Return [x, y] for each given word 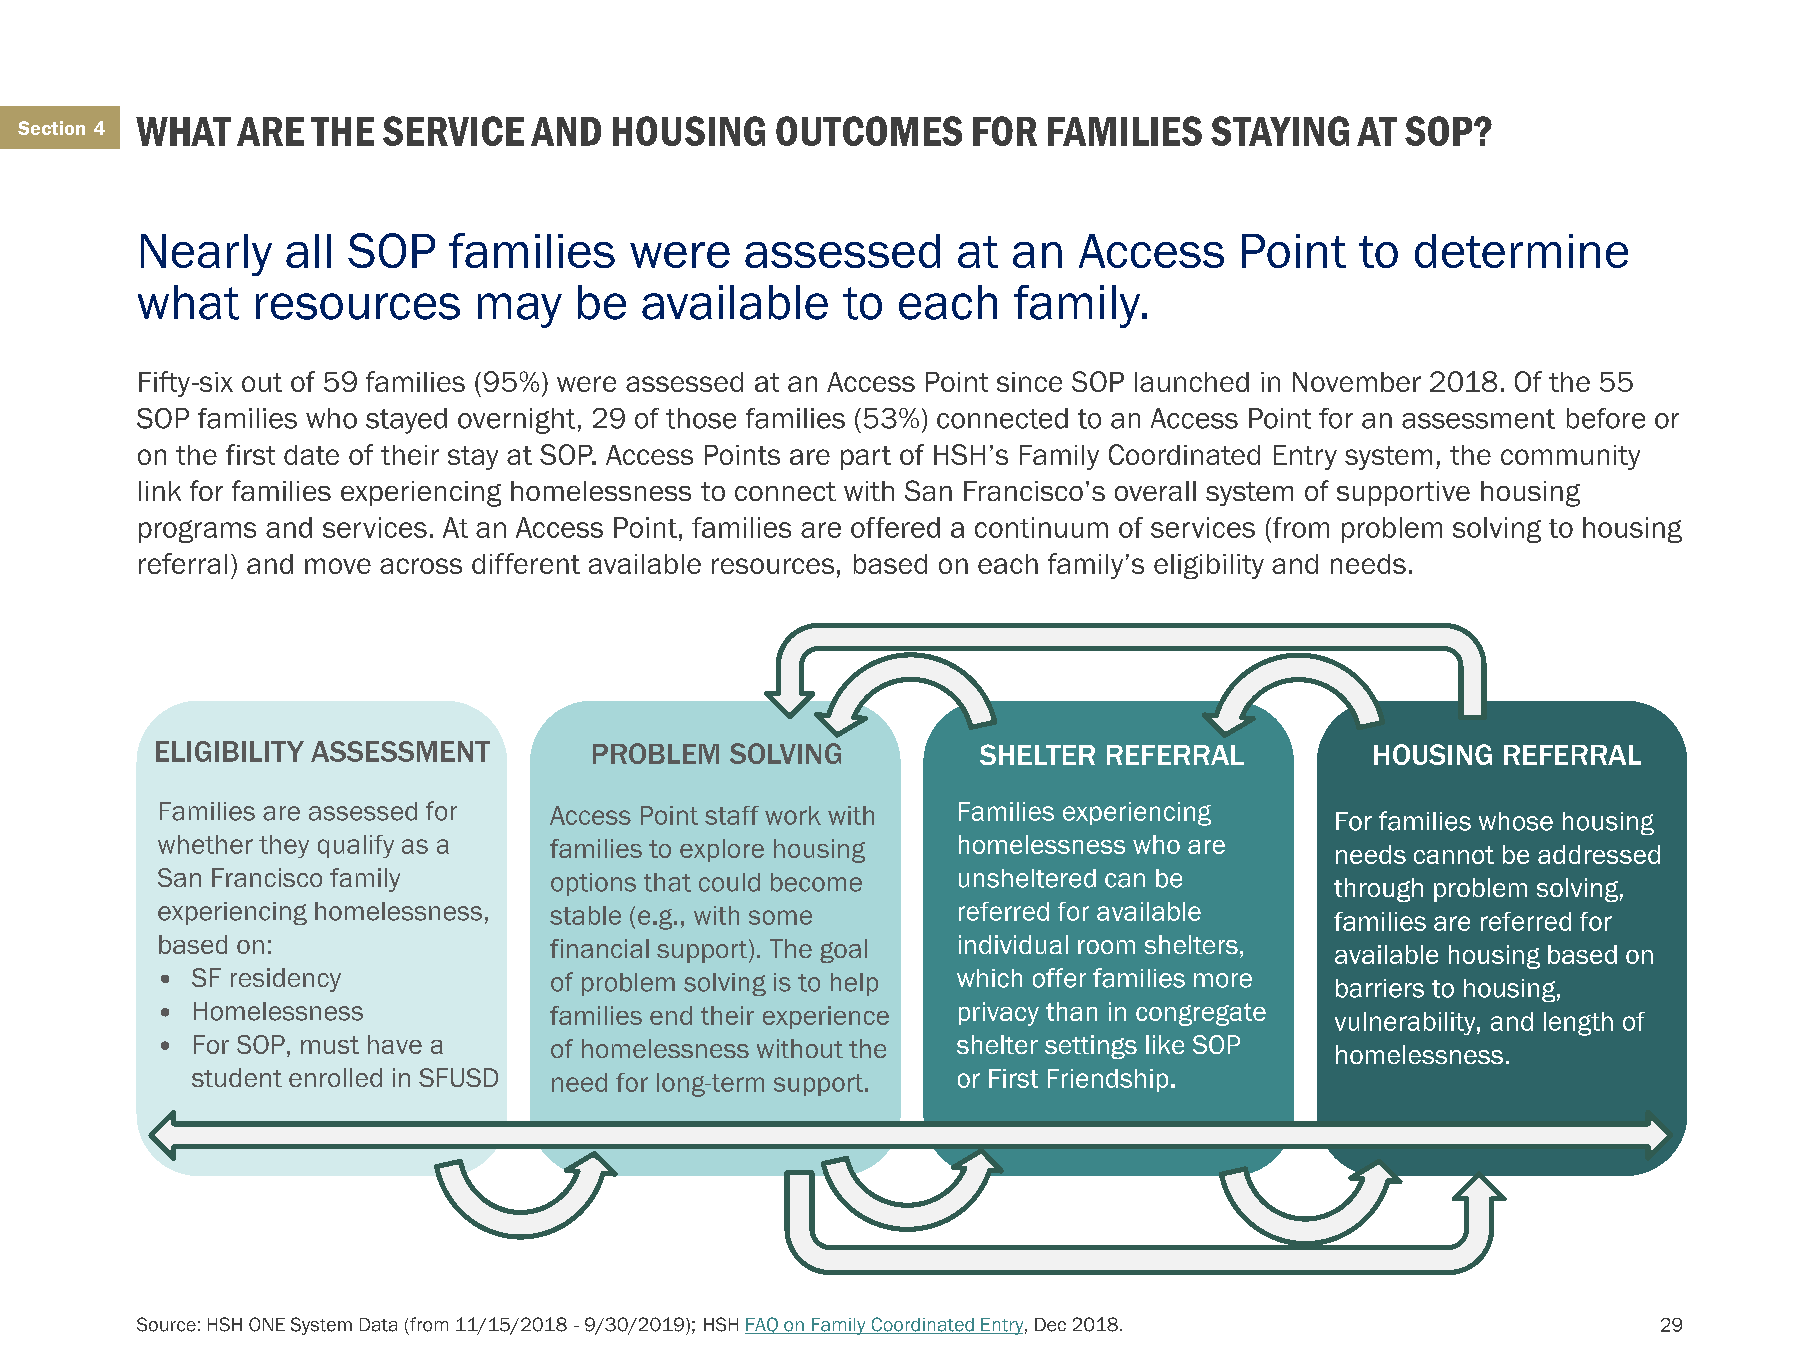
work [793, 815]
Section [51, 128]
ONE [267, 1324]
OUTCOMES [869, 131]
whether [205, 844]
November [1357, 382]
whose [1516, 821]
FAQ [762, 1325]
